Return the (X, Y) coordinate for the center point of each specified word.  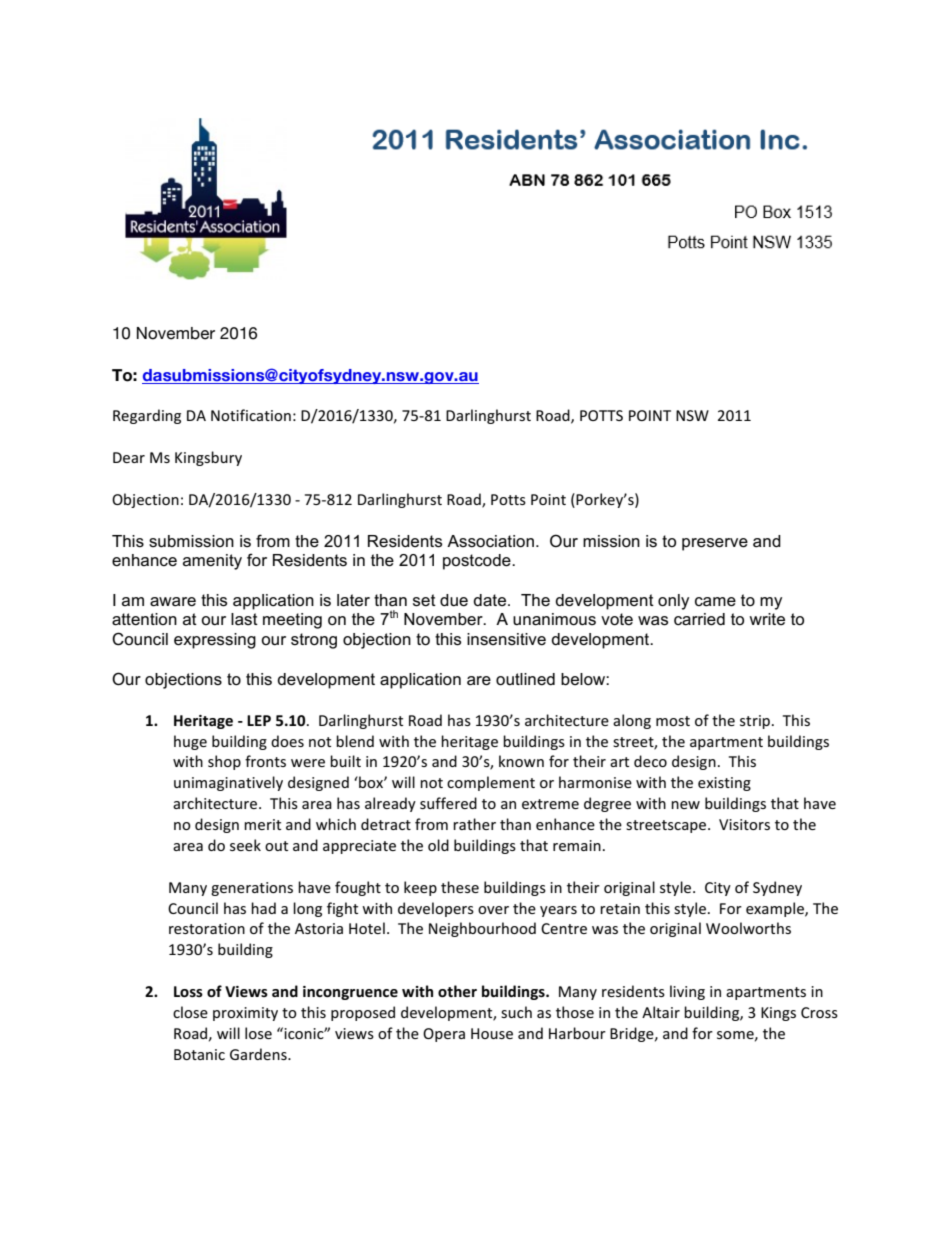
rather (474, 824)
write (767, 619)
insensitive (506, 639)
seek (245, 845)
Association (490, 541)
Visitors (744, 824)
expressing (215, 641)
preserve (715, 544)
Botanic (199, 1054)
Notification (251, 415)
